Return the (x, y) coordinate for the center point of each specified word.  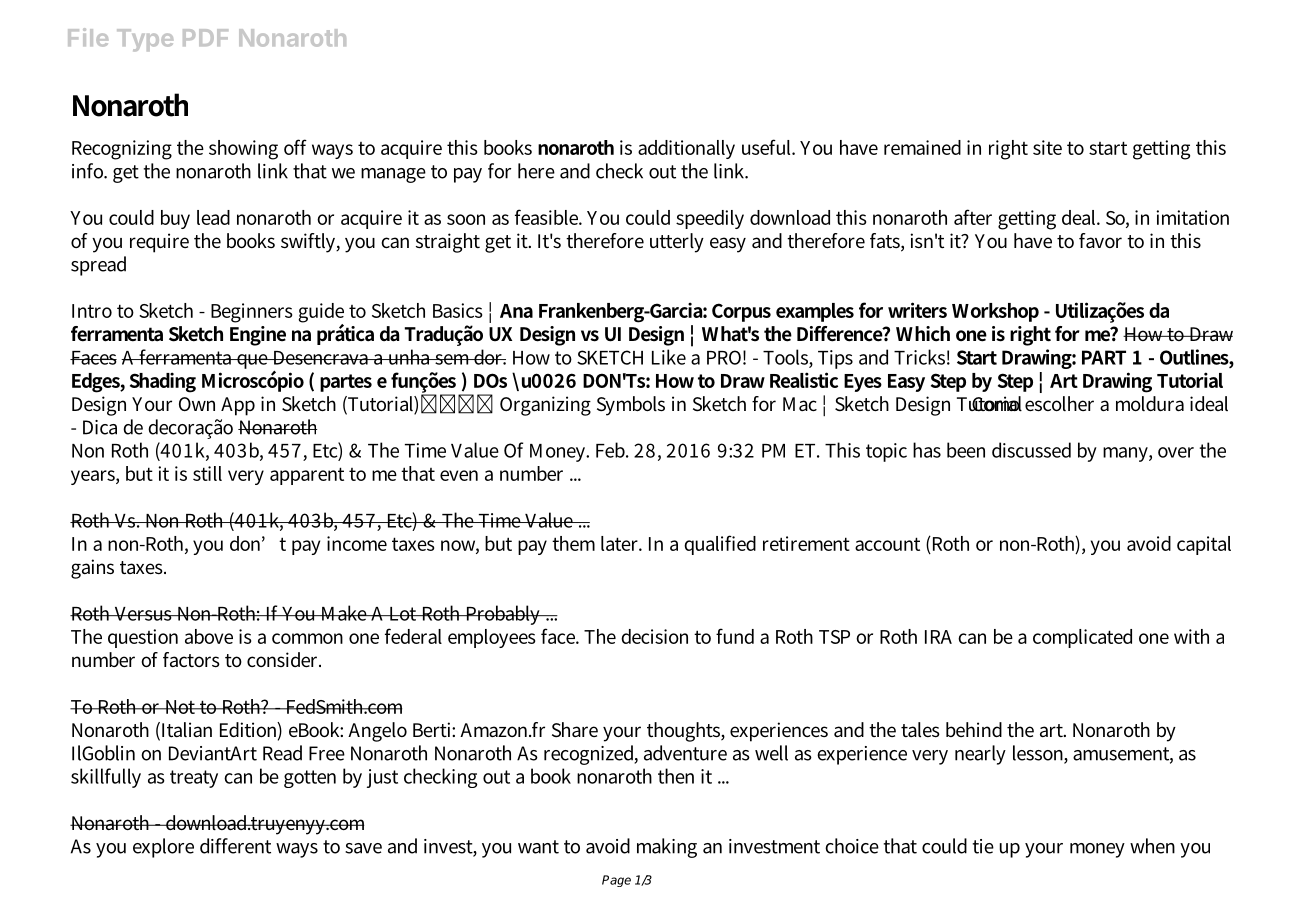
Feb (612, 450)
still (207, 473)
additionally (686, 149)
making (667, 848)
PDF (205, 37)
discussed (1031, 450)
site (1047, 147)
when (1152, 846)
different (235, 846)
